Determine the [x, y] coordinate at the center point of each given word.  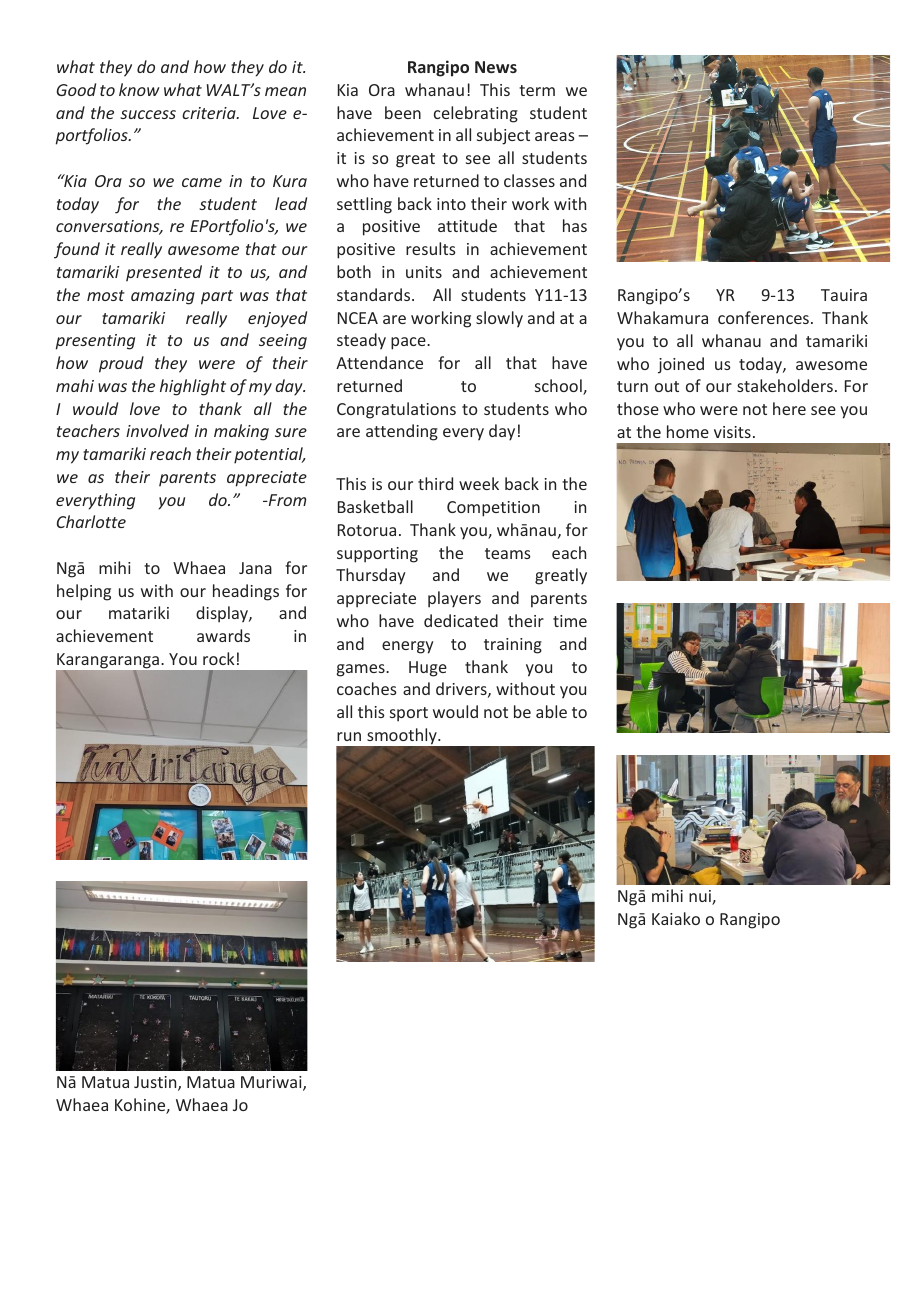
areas [555, 136]
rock [218, 658]
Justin [156, 1083]
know [139, 89]
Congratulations [396, 410]
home [688, 431]
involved [157, 430]
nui [701, 897]
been [403, 112]
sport [409, 714]
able [551, 711]
